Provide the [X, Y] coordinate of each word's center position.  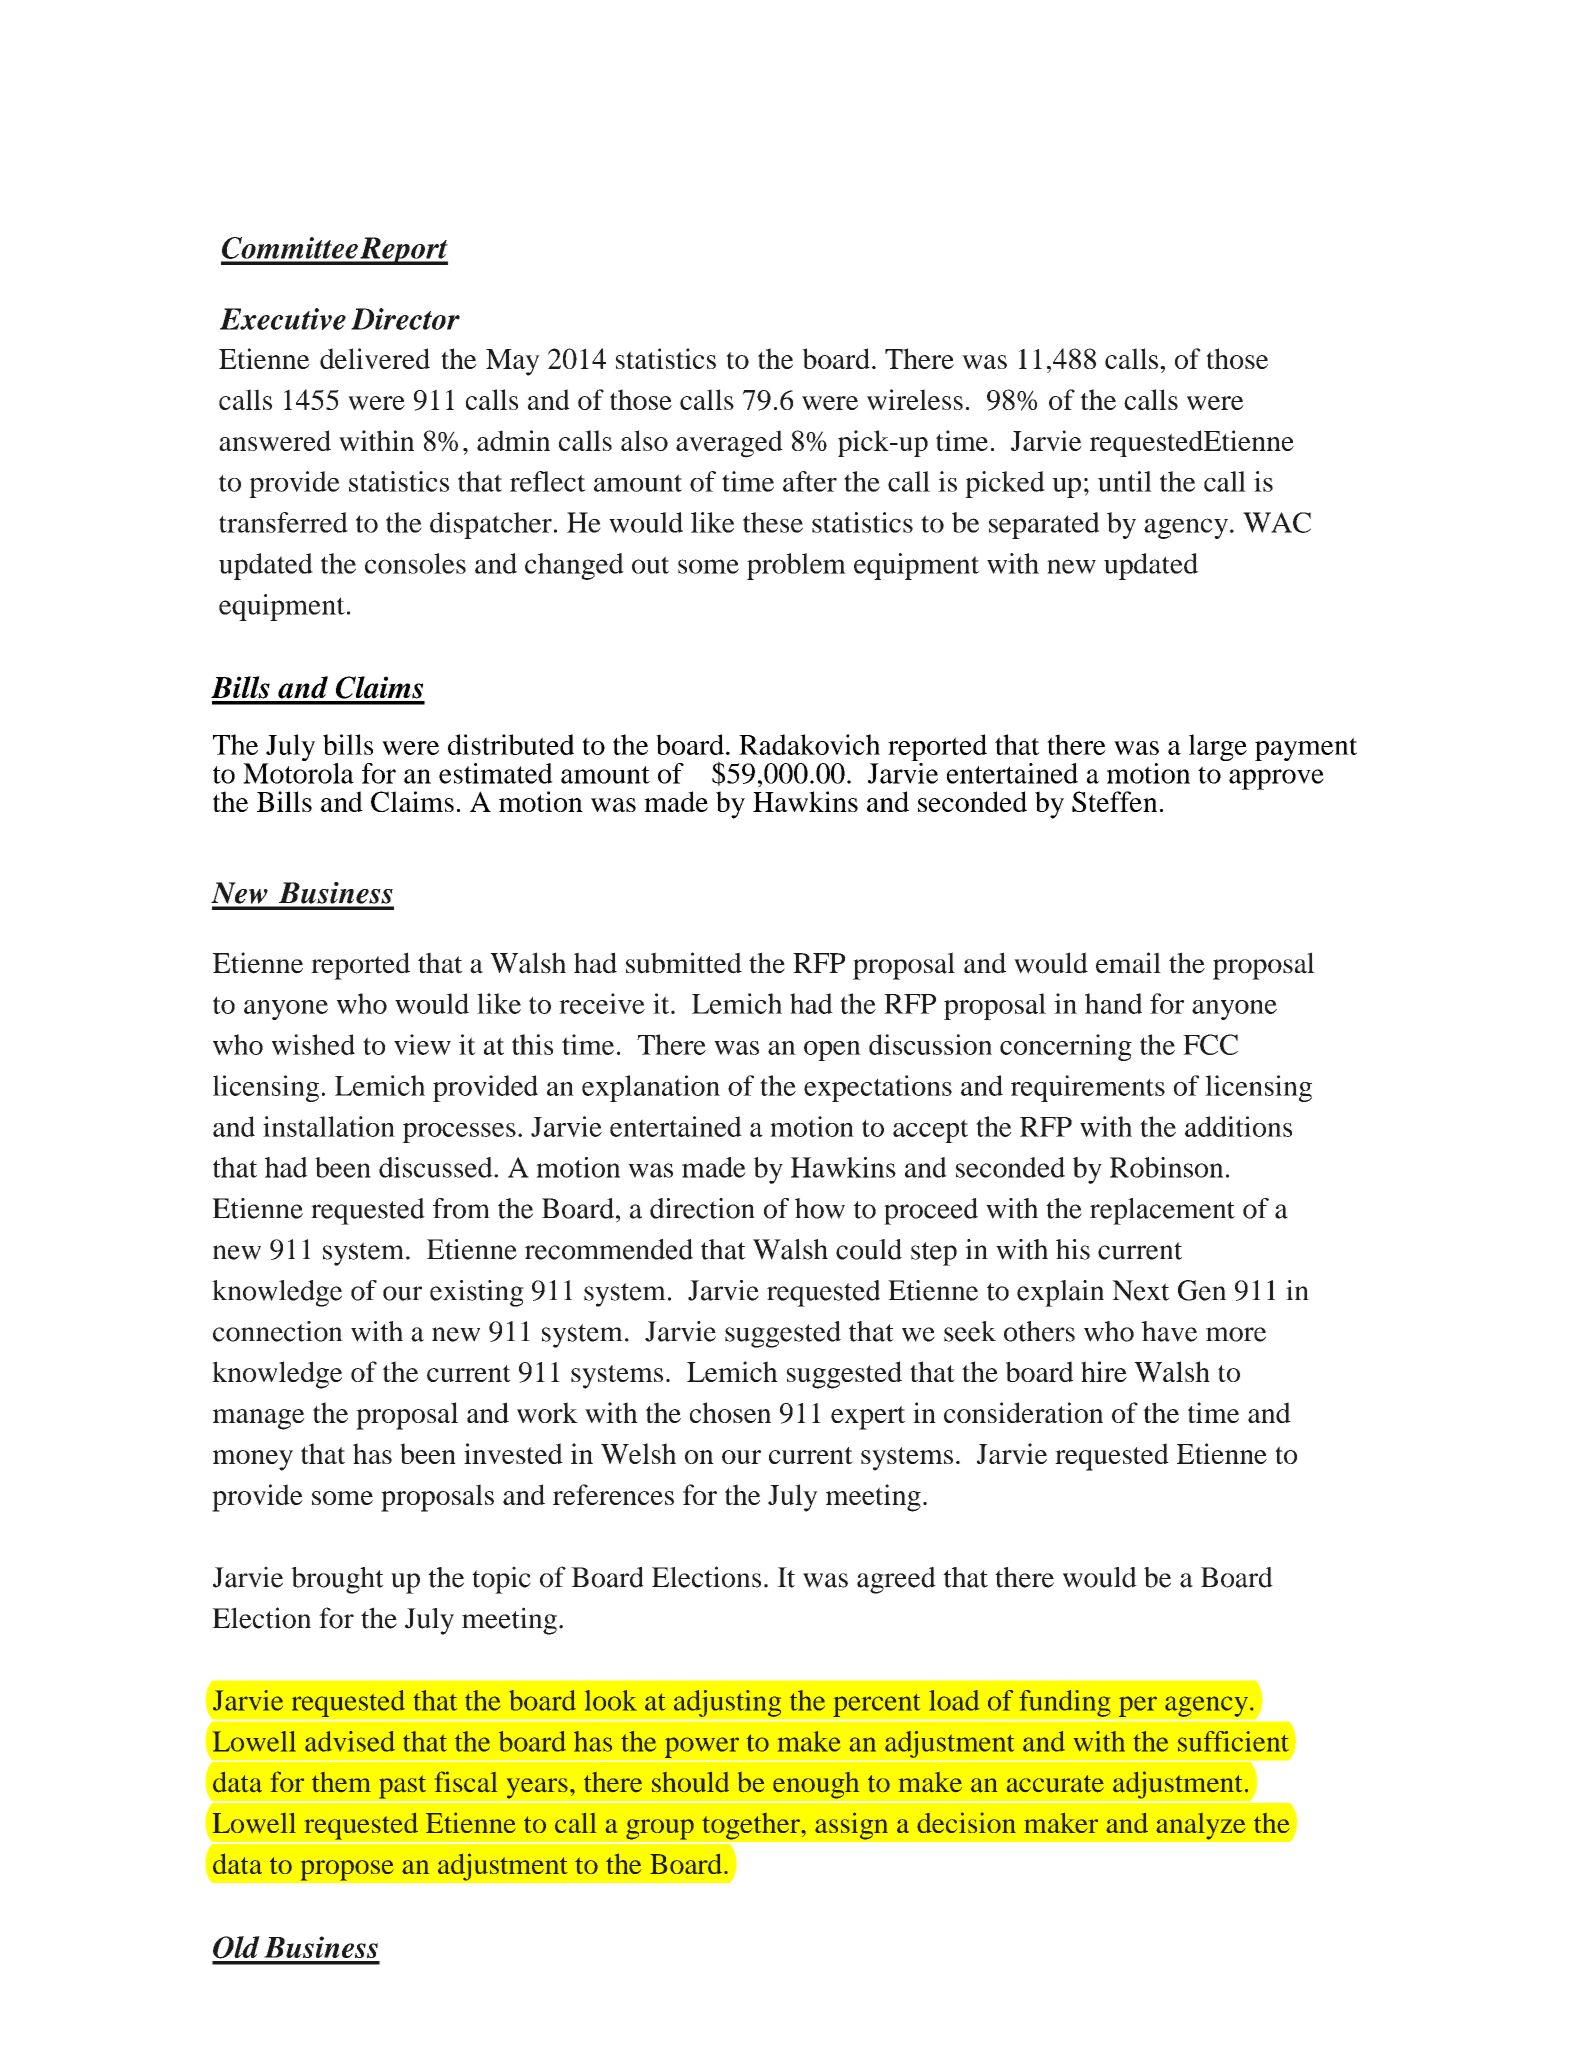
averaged [729, 444]
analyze [1201, 1826]
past [402, 1787]
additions [1238, 1126]
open [832, 1051]
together [752, 1826]
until [1125, 481]
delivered [375, 358]
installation [329, 1126]
